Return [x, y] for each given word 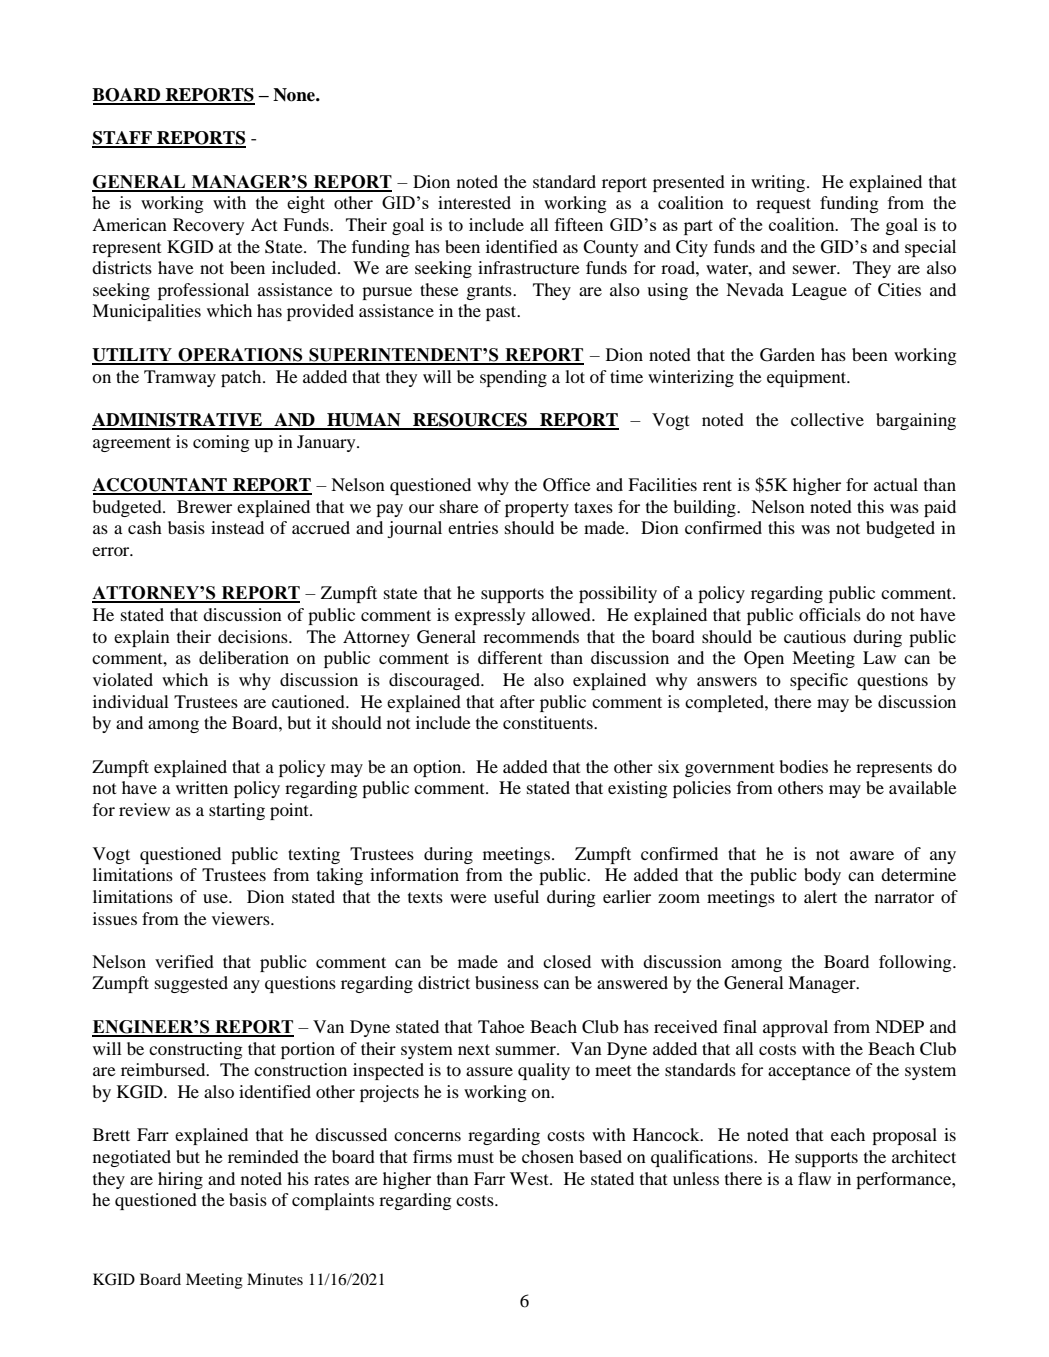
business [507, 982]
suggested [191, 984]
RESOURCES [470, 421]
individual [131, 701]
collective [827, 419]
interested [474, 202]
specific [819, 681]
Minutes [275, 1279]
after [517, 701]
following [916, 963]
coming [221, 443]
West [530, 1178]
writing [779, 183]
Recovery [208, 226]
